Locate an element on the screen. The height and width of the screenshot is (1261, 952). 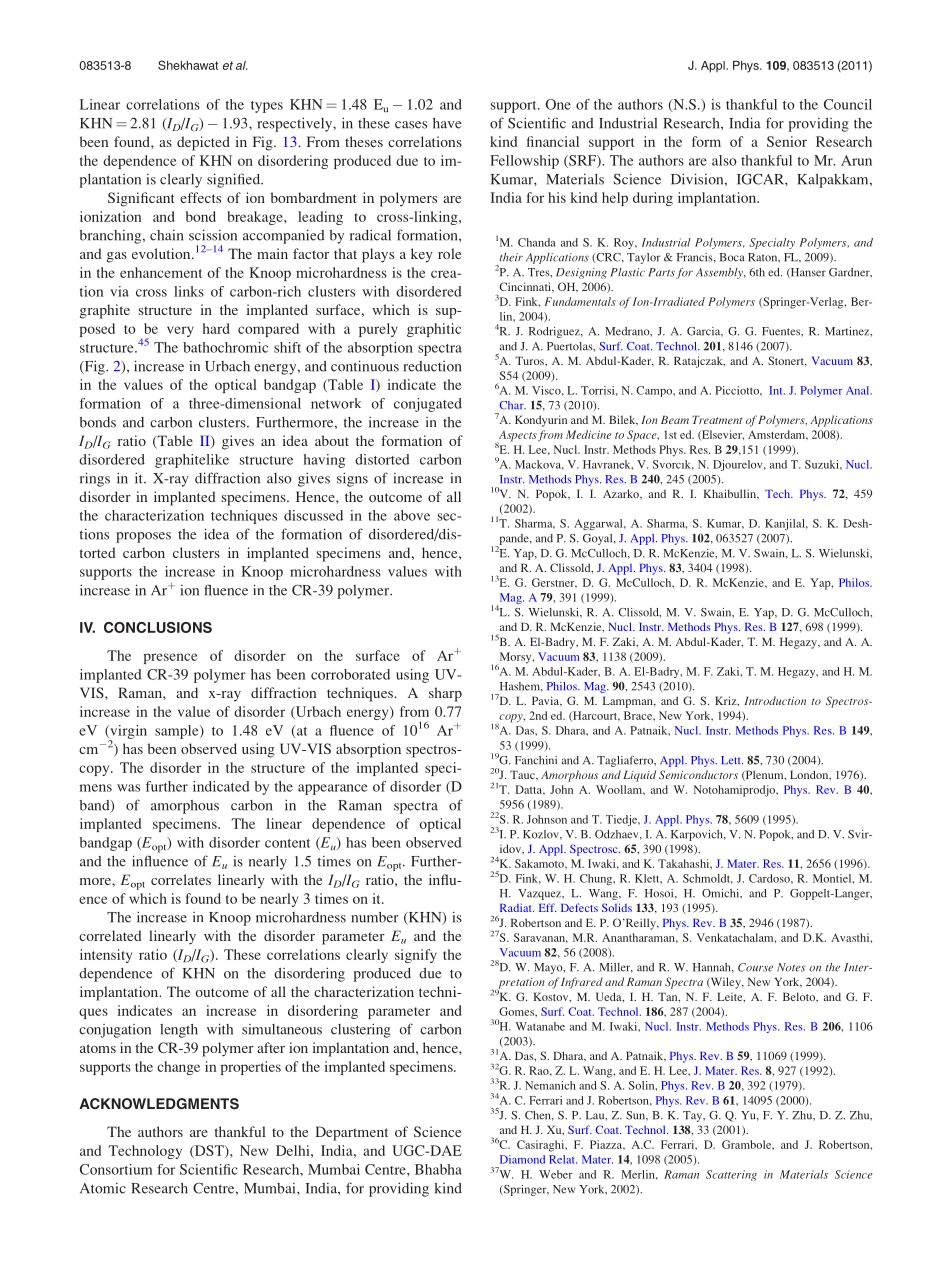
sharp is located at coordinates (445, 694).
